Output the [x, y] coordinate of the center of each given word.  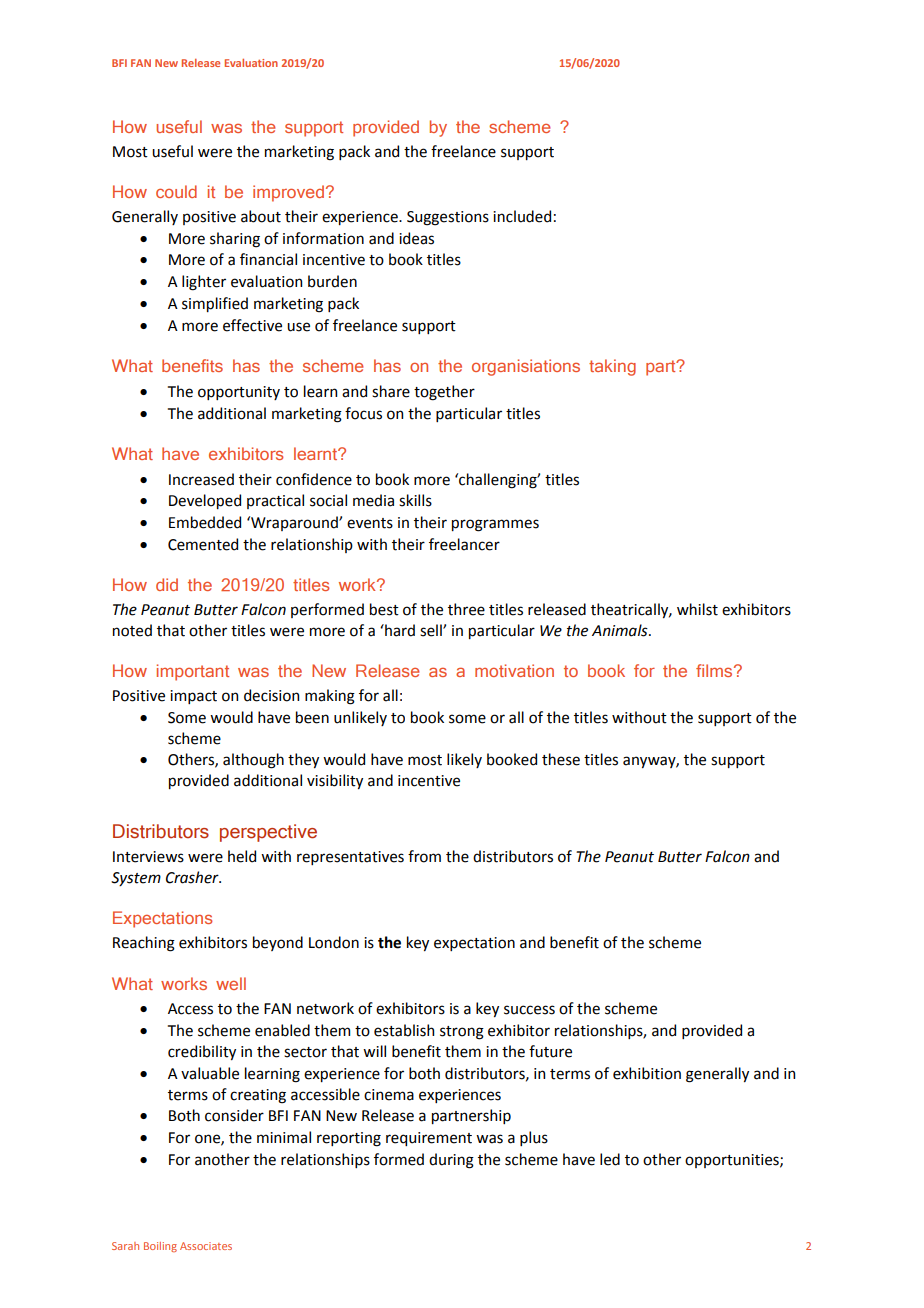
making [330, 697]
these [561, 759]
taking [612, 367]
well [231, 983]
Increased [201, 479]
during [451, 1161]
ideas [416, 238]
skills [415, 500]
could [176, 191]
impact [193, 697]
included [522, 216]
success [529, 1010]
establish [404, 1030]
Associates [206, 1246]
